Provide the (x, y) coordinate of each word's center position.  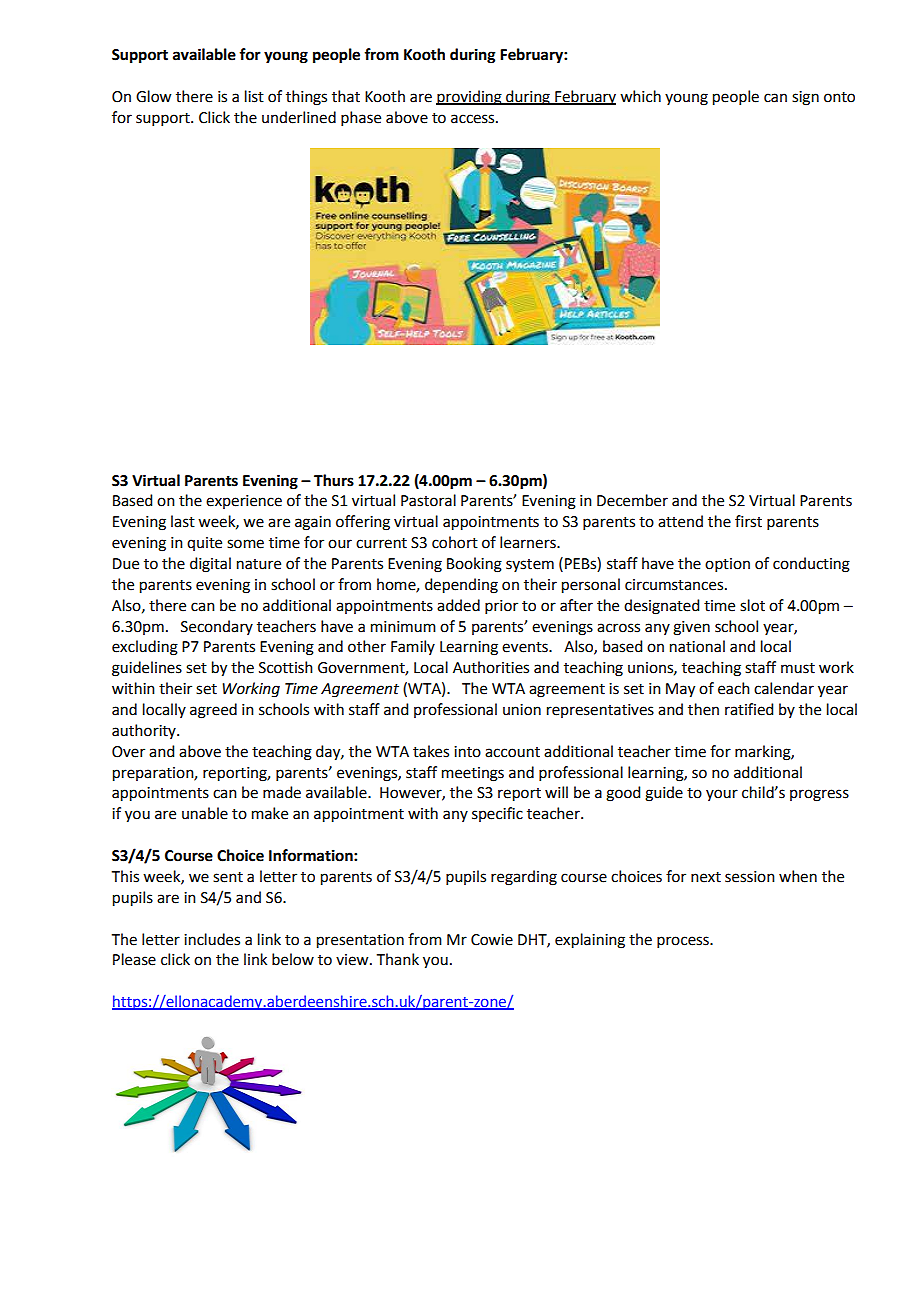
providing (470, 98)
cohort (455, 542)
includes (212, 939)
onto (839, 97)
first (748, 521)
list (254, 96)
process (684, 942)
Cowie (492, 940)
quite (204, 544)
